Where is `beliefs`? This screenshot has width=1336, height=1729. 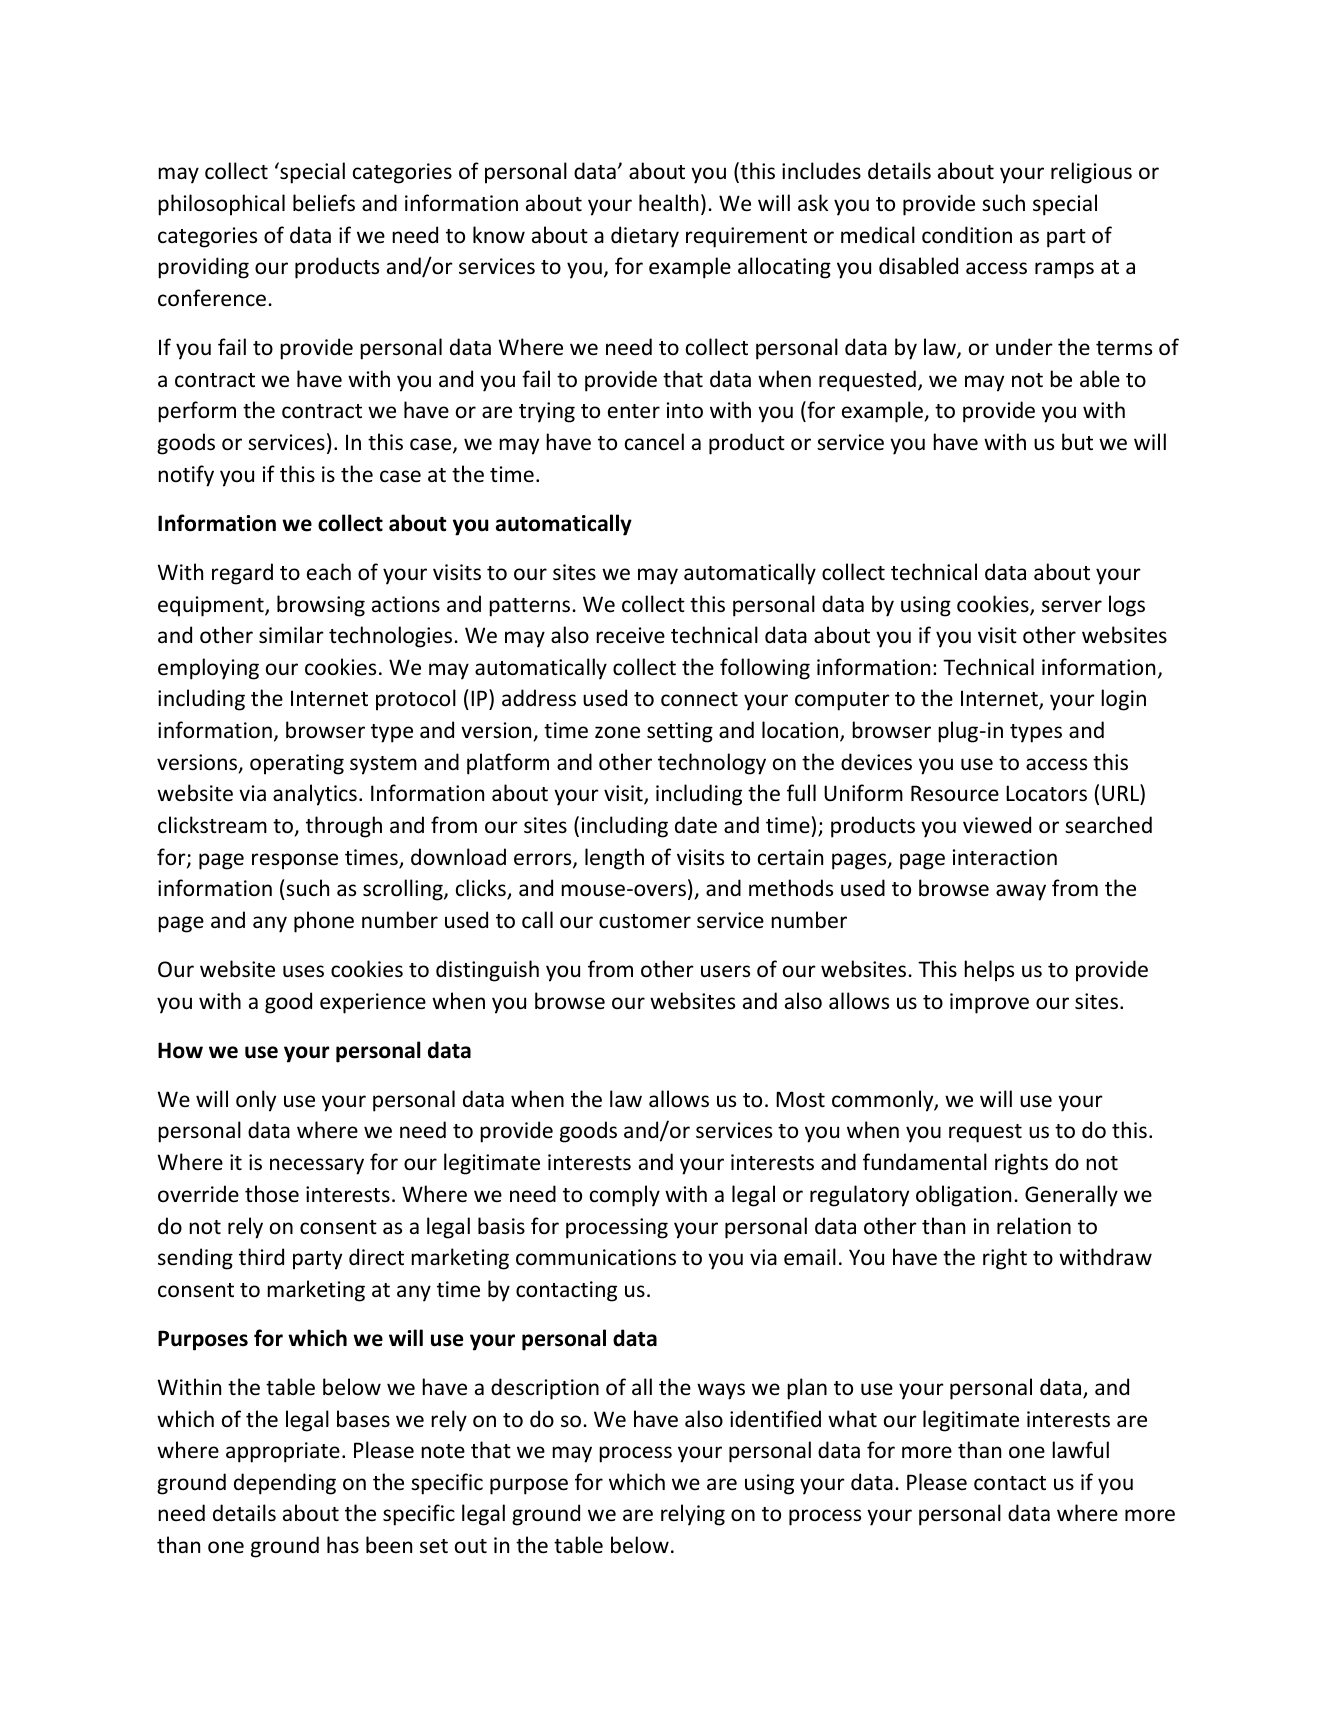 beliefs is located at coordinates (324, 203).
